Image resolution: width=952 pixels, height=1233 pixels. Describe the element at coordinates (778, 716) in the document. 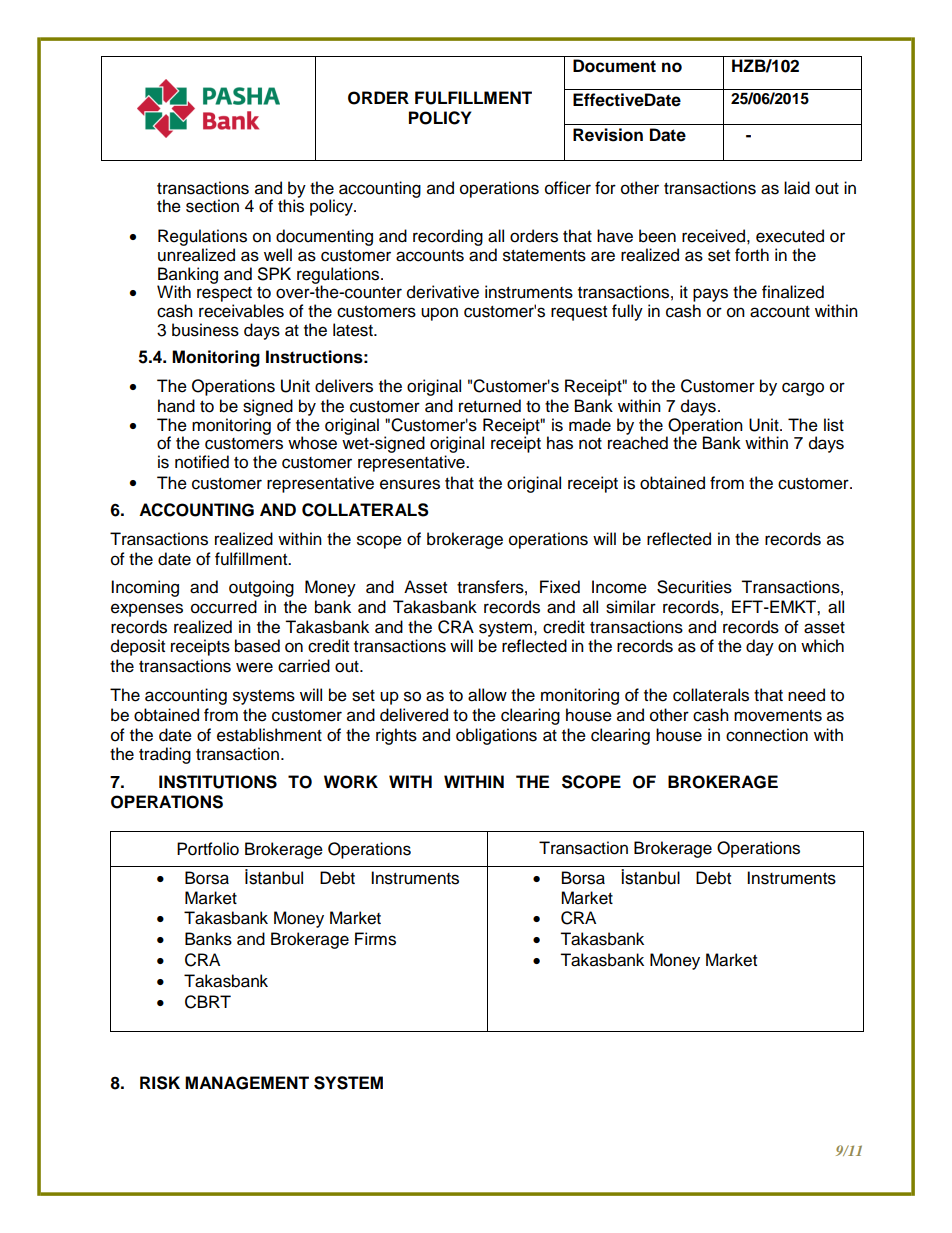

I see `movements` at that location.
